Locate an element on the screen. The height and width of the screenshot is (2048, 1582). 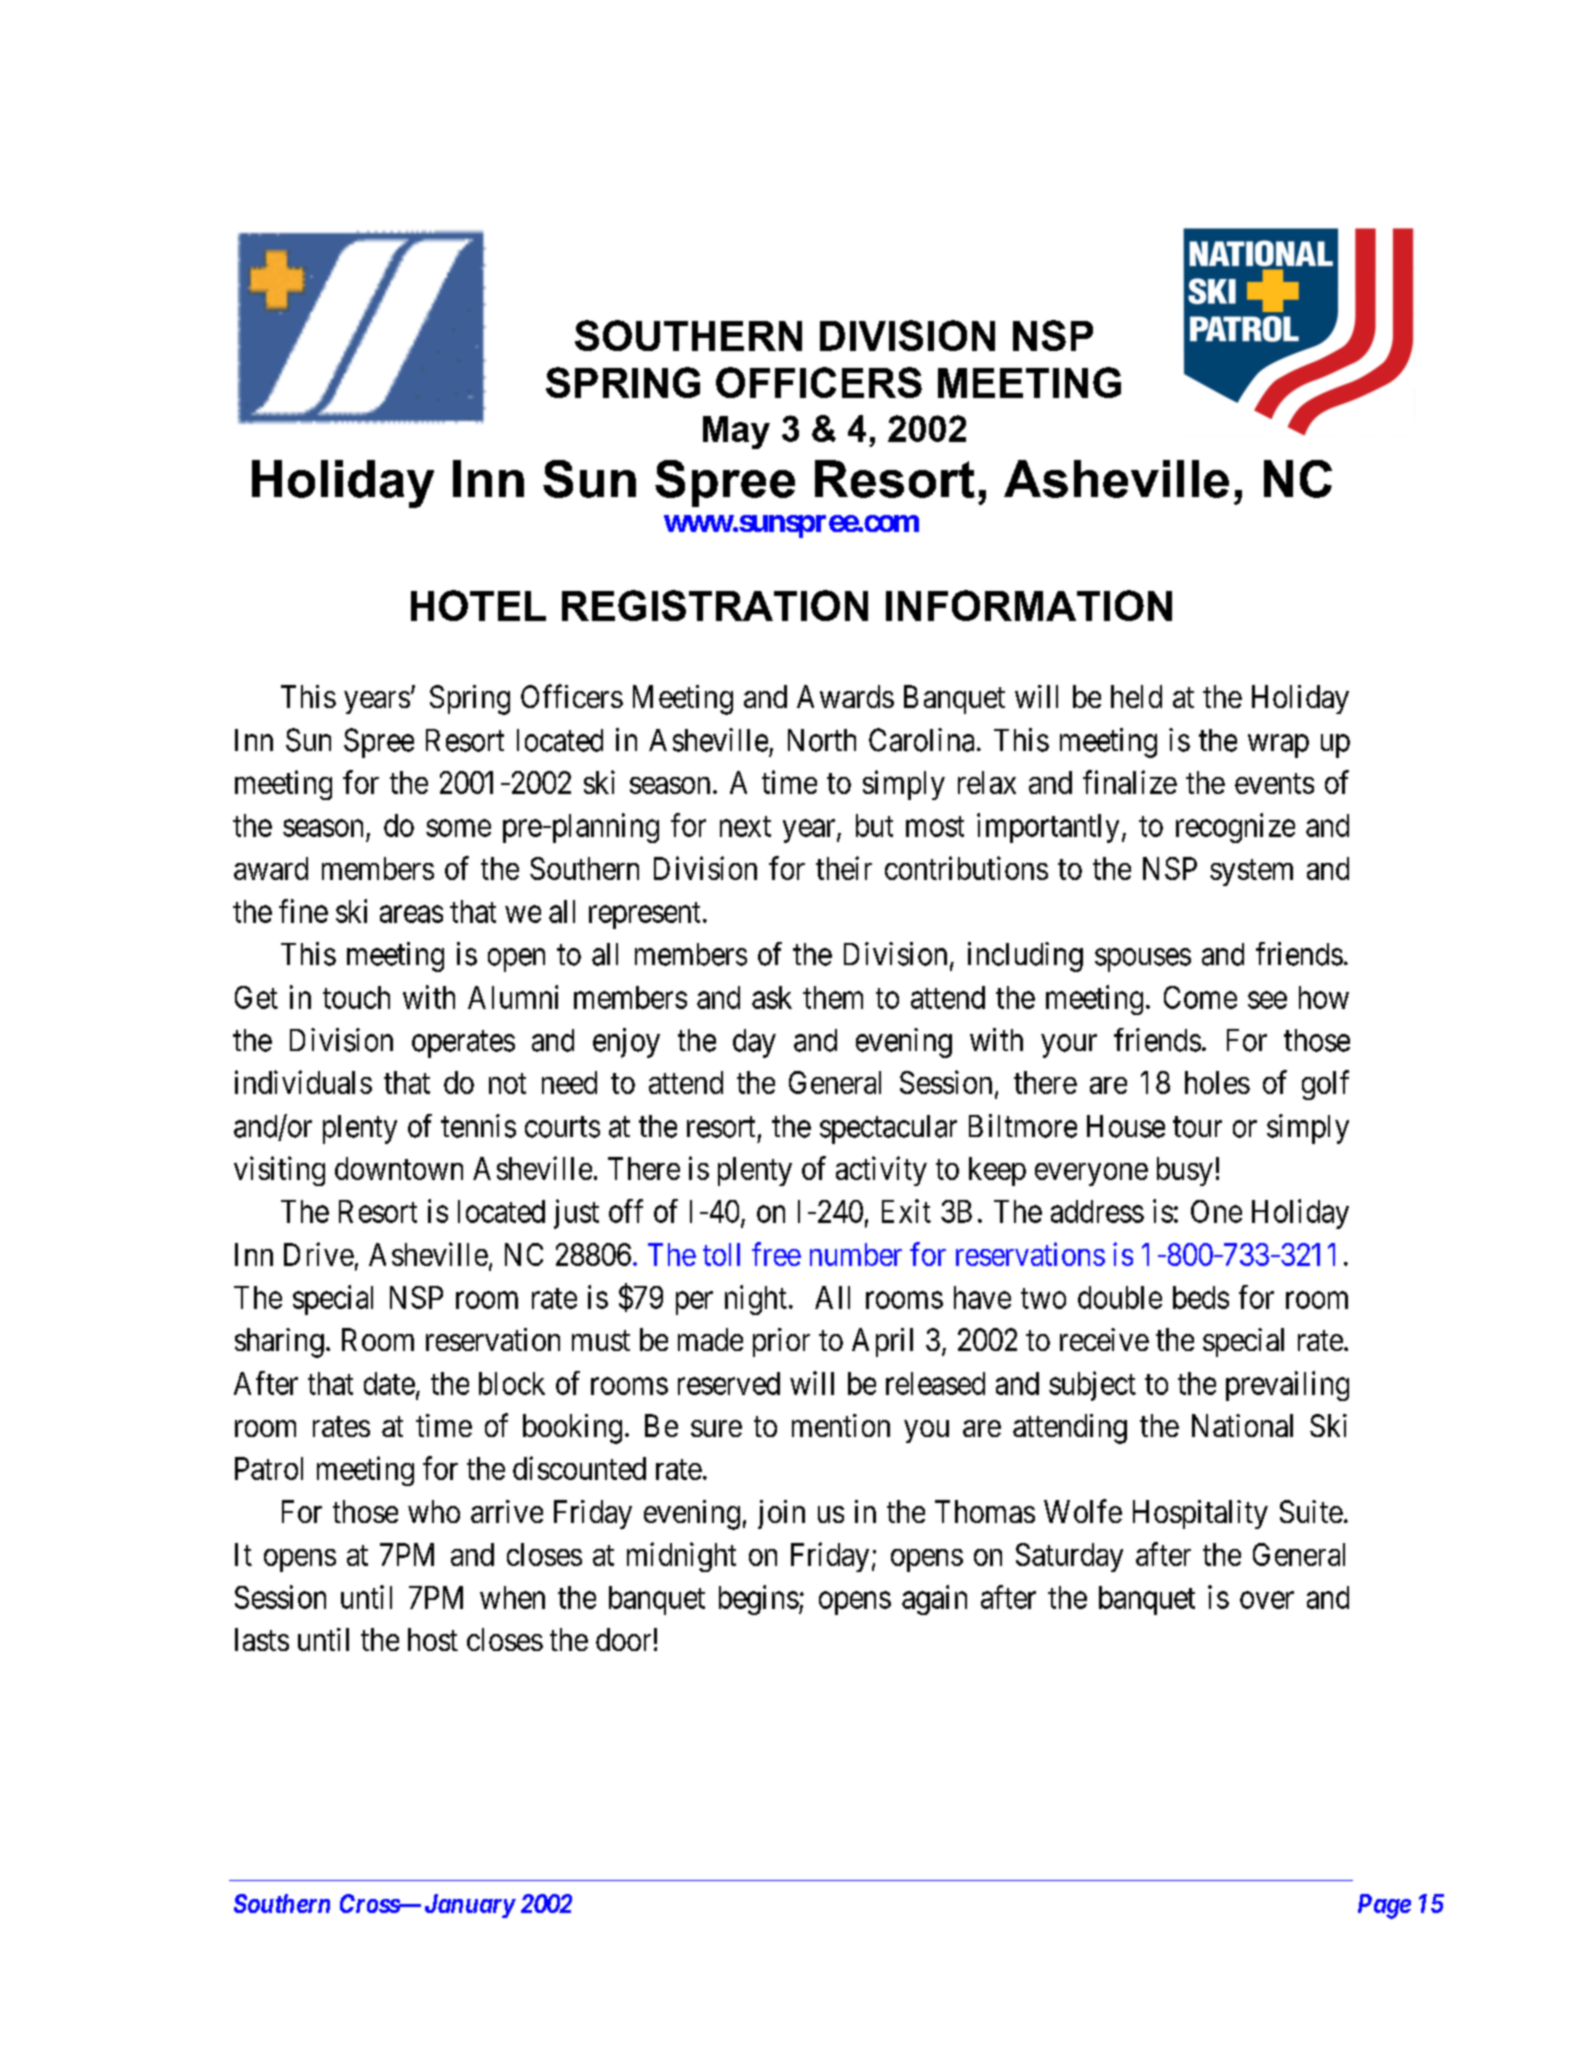
HOTEL is located at coordinates (478, 605).
